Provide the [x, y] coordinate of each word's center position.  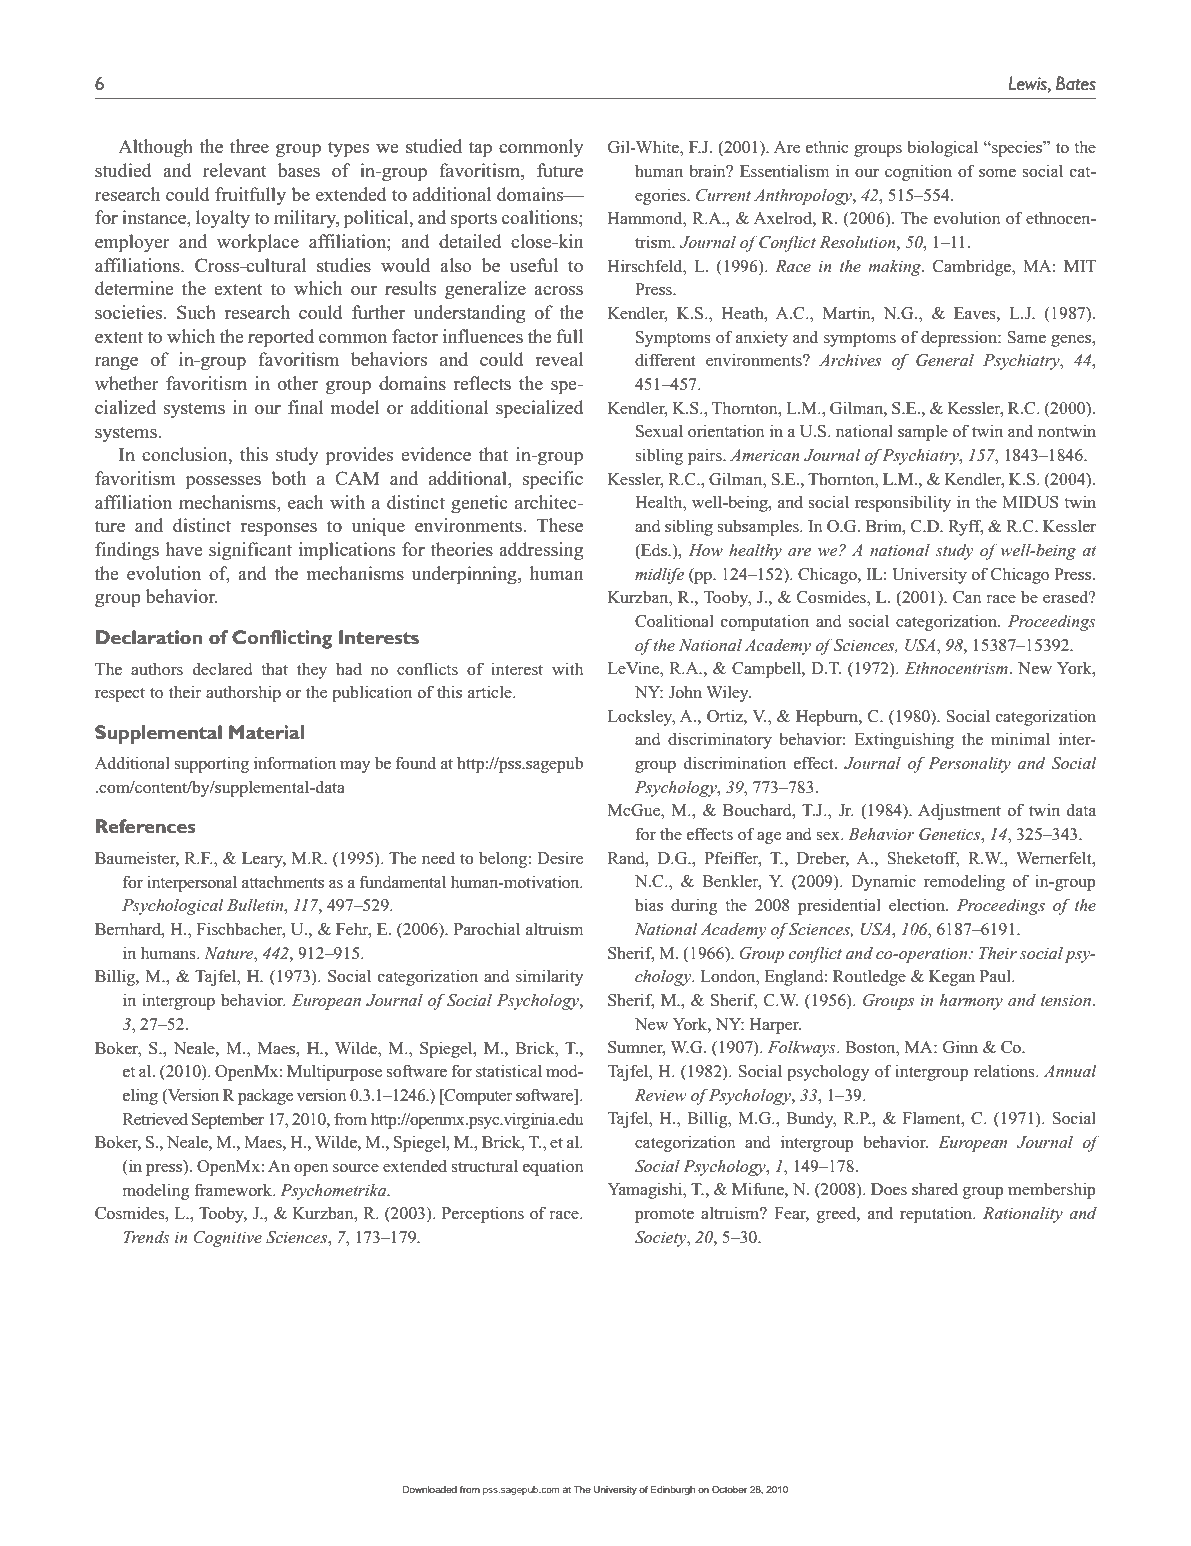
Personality [969, 764]
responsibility [903, 503]
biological [942, 148]
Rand [627, 858]
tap [480, 149]
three [249, 146]
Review [660, 1095]
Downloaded [430, 1489]
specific [553, 480]
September [228, 1120]
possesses [223, 483]
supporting [212, 765]
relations [1005, 1071]
